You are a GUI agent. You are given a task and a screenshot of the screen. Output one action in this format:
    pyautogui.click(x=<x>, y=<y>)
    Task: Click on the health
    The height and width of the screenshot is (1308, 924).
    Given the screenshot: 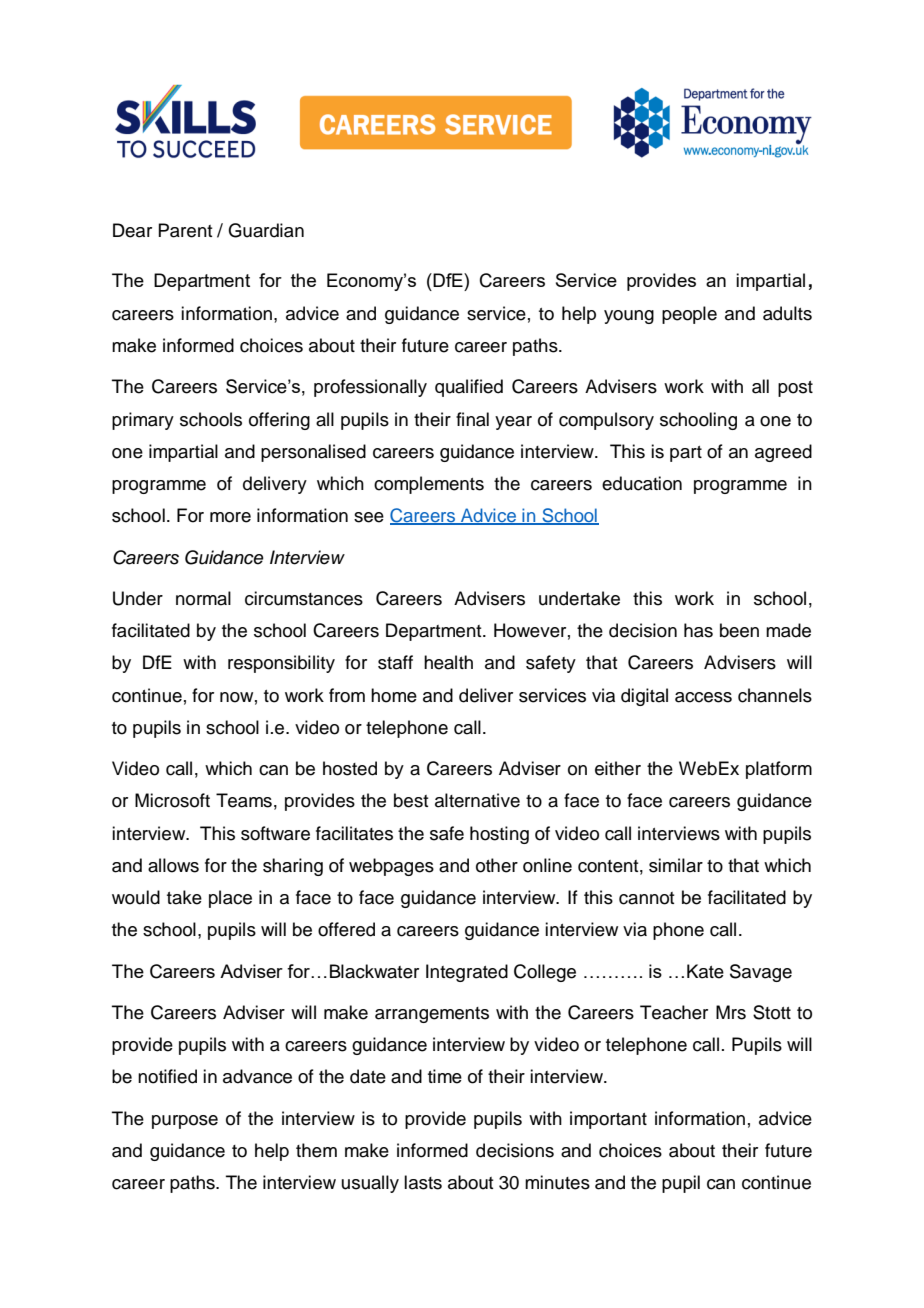 What is the action you would take?
    pyautogui.click(x=448, y=662)
